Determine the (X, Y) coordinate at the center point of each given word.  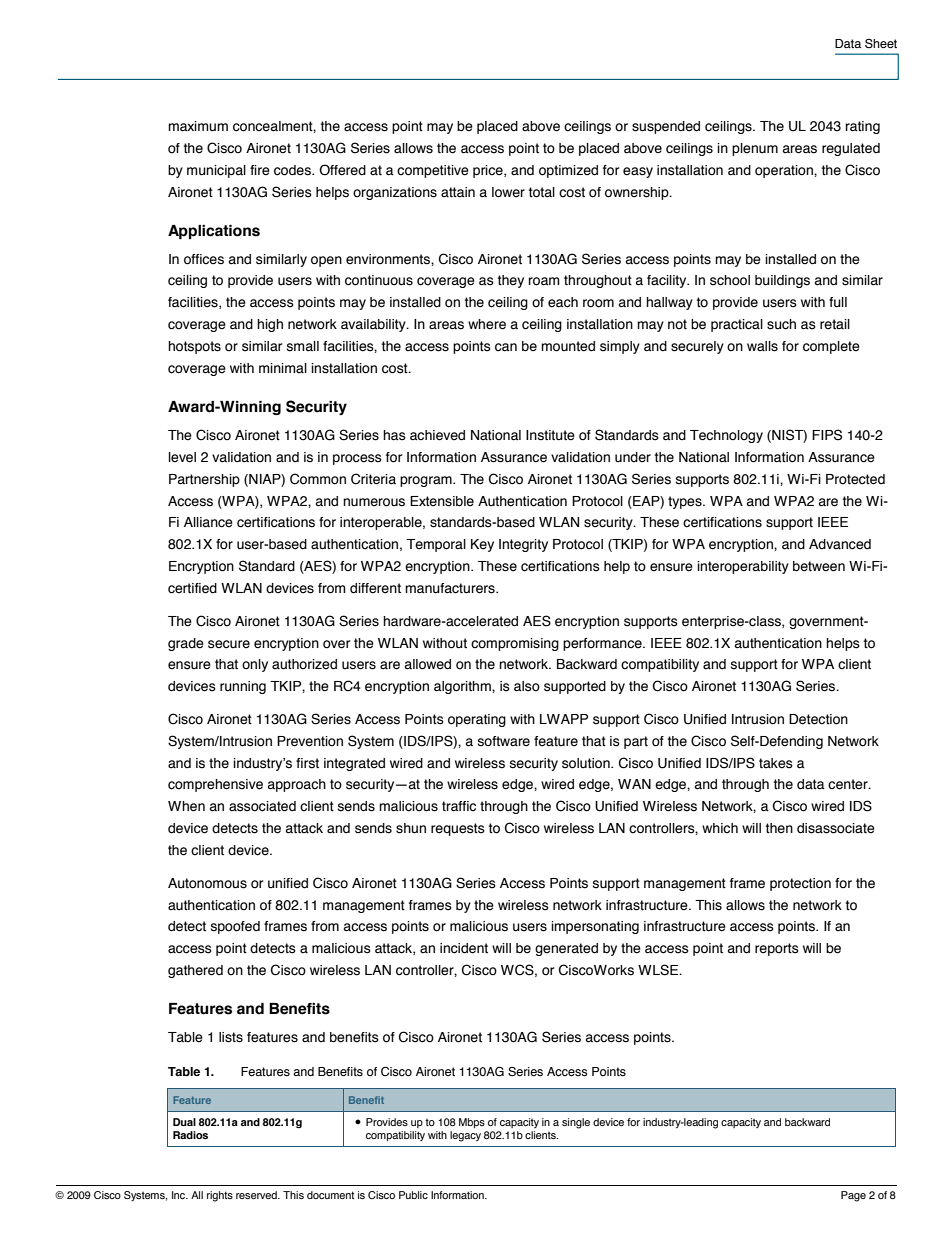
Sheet (881, 44)
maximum (198, 126)
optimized (568, 171)
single (576, 1123)
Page (853, 1196)
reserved (257, 1195)
